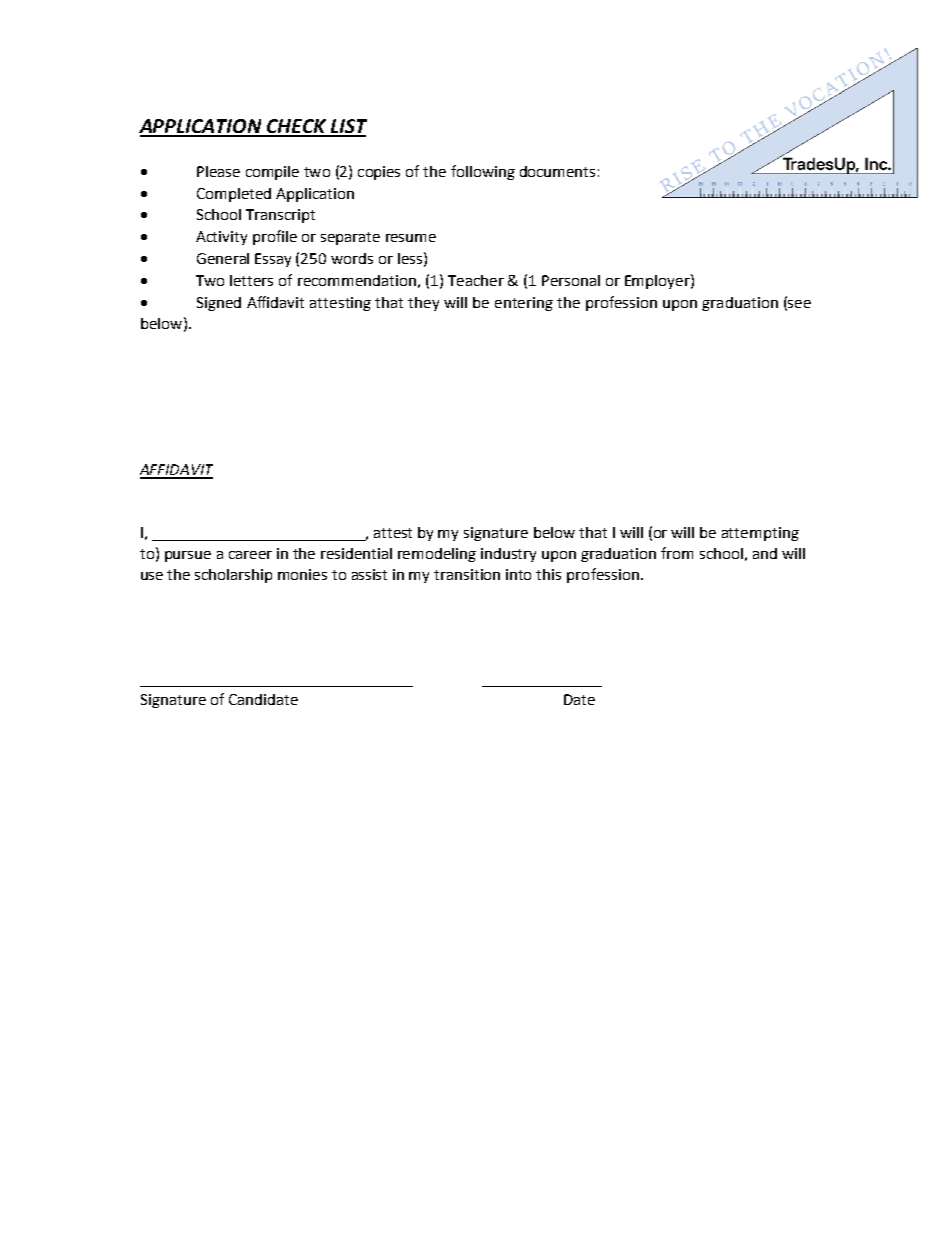  Describe the element at coordinates (483, 172) in the document. I see `following` at that location.
